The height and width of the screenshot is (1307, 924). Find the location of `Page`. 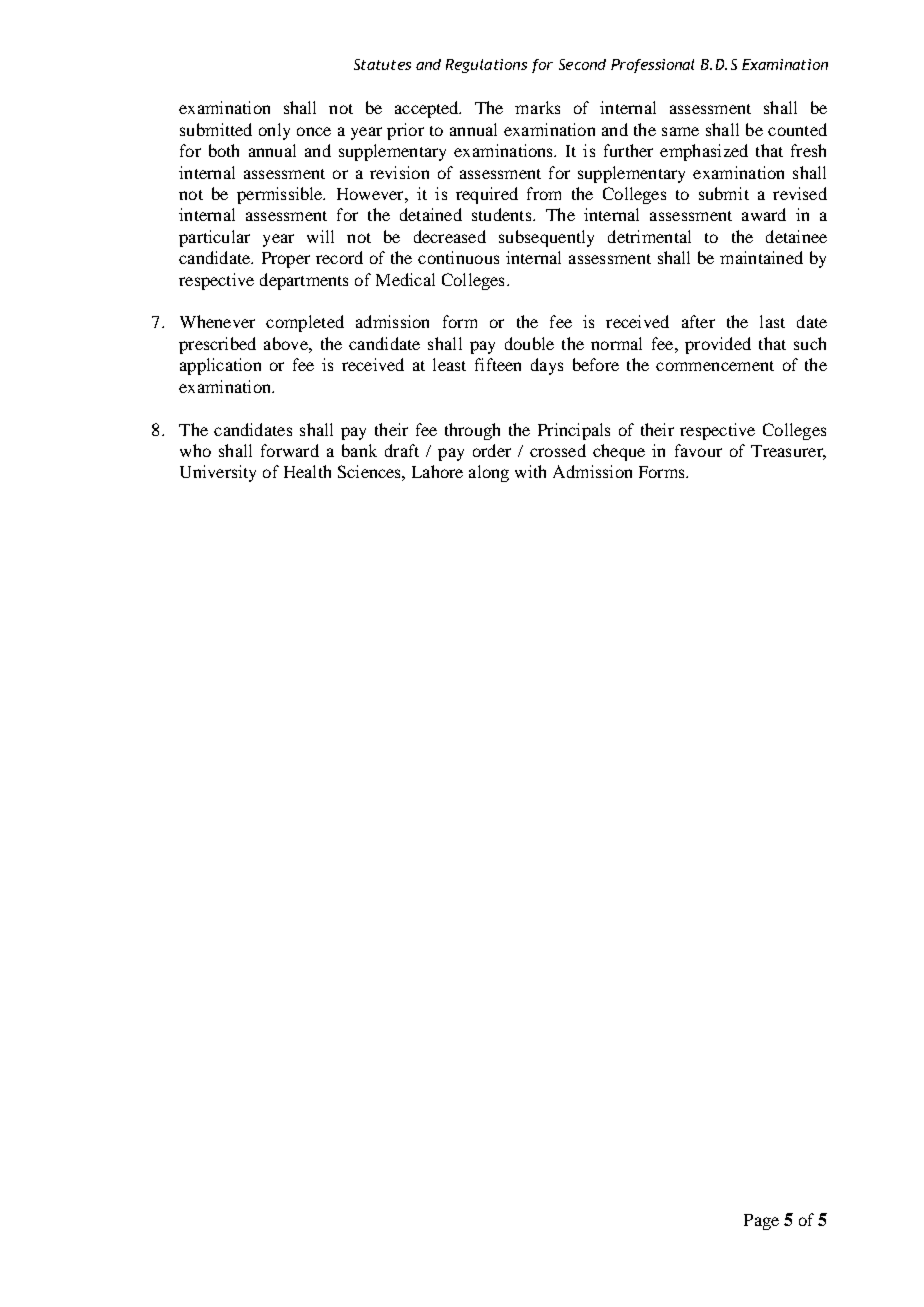

Page is located at coordinates (761, 1222).
